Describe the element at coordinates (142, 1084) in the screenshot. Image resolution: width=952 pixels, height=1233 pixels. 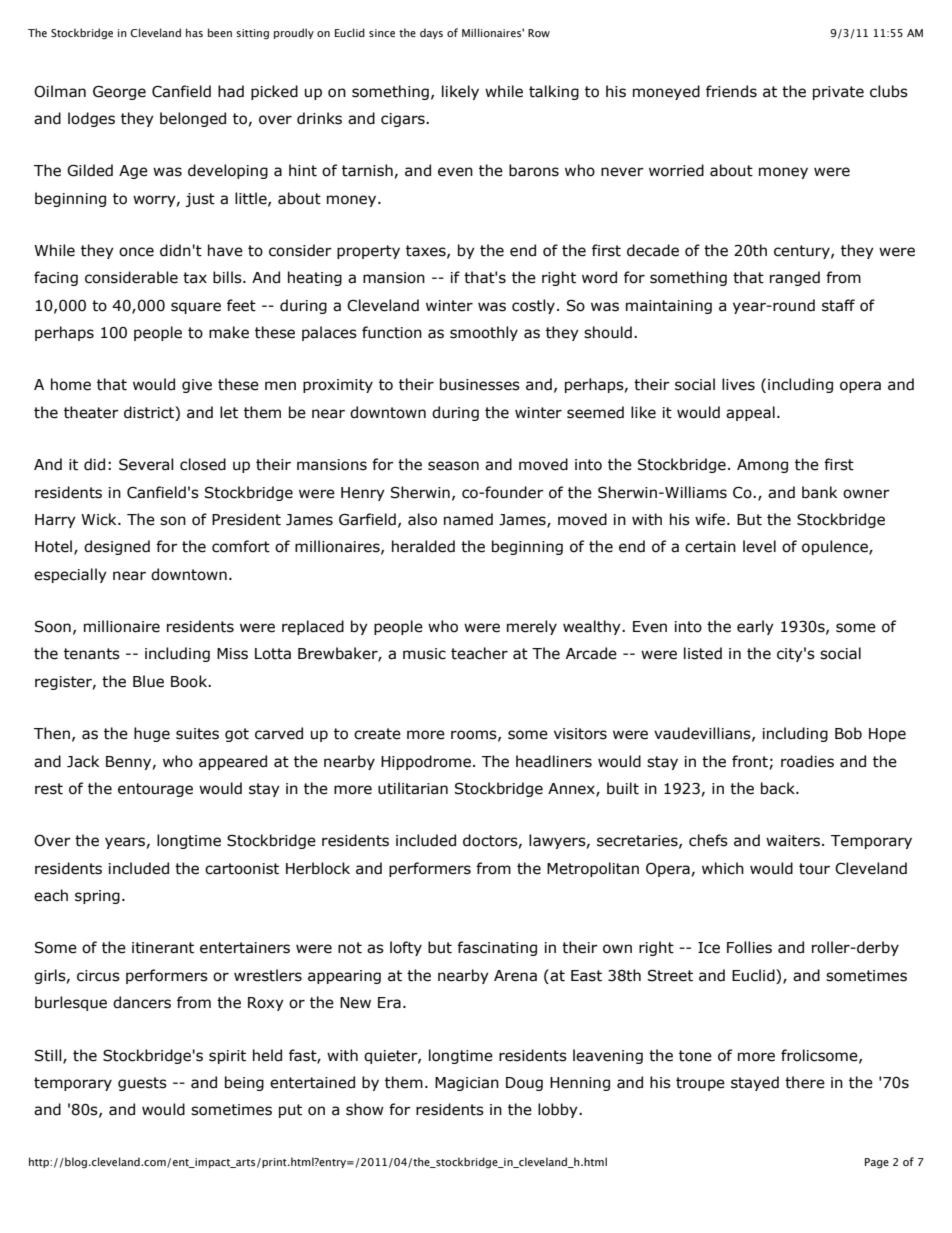
I see `guests` at that location.
